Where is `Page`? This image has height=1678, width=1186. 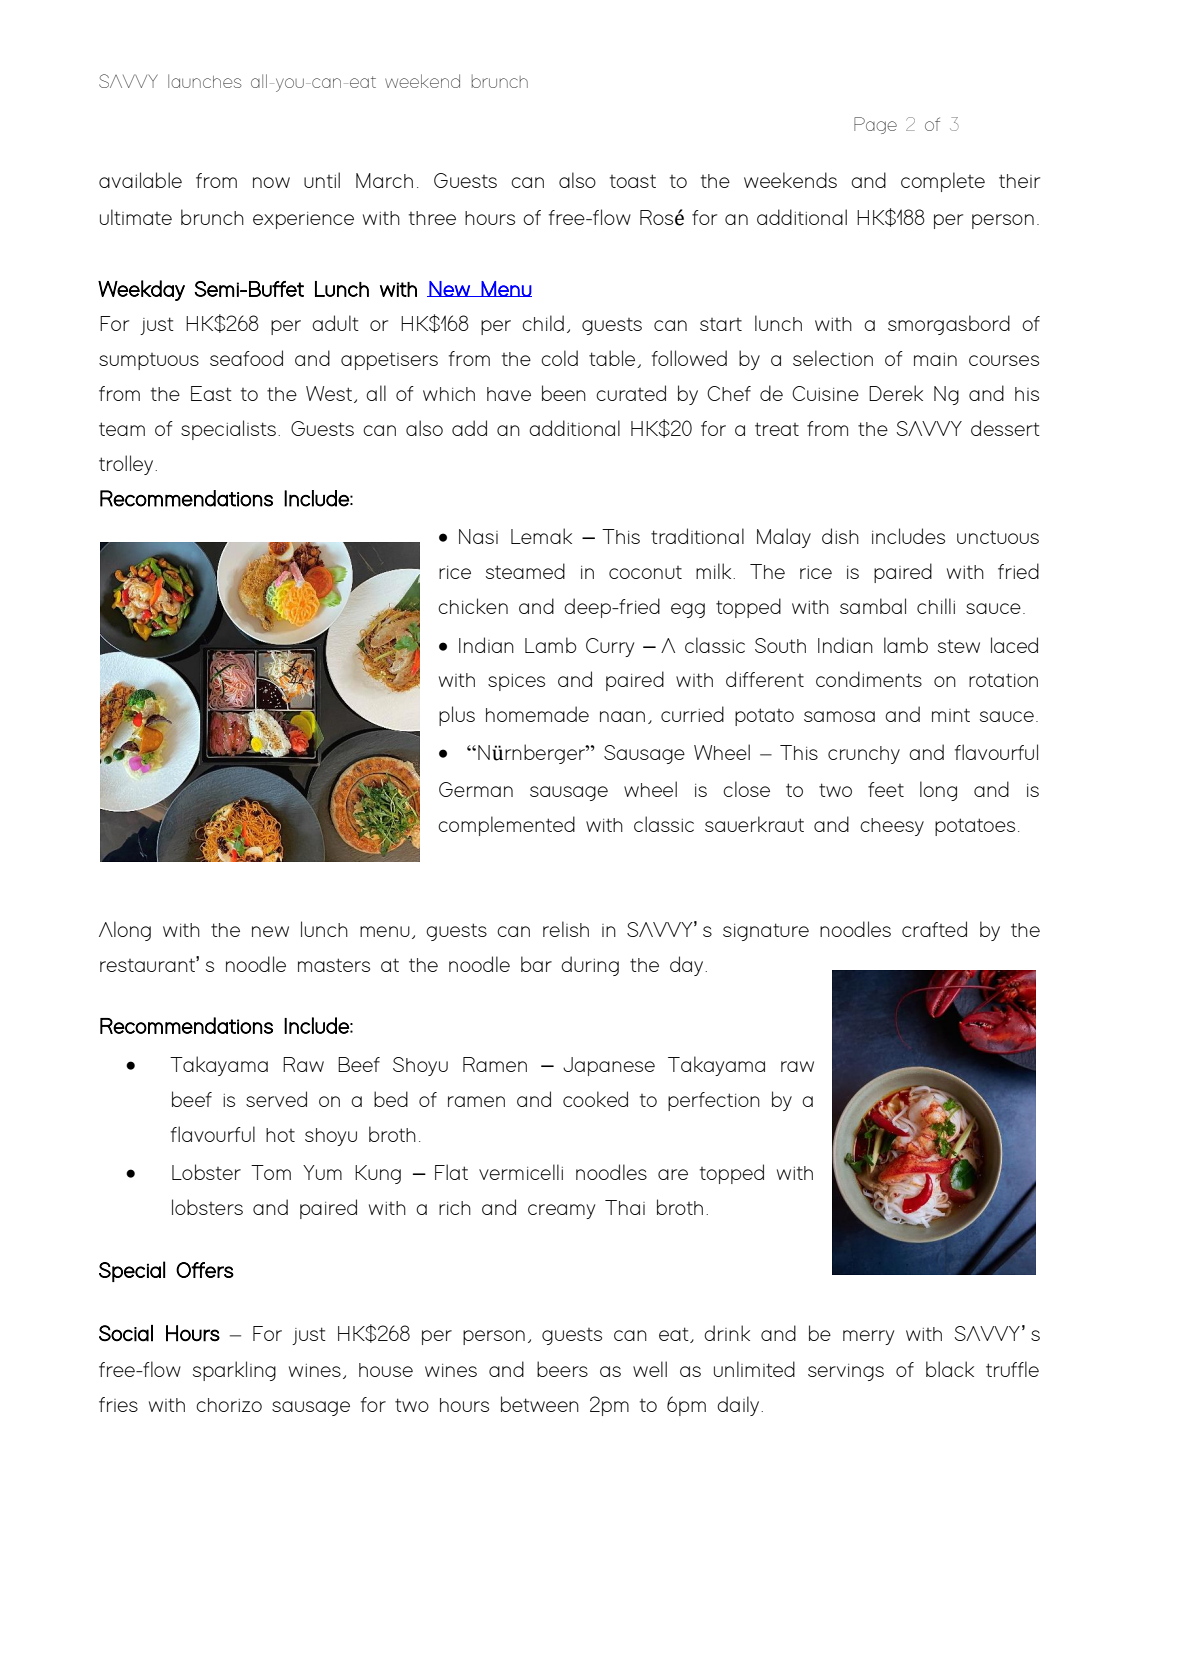 Page is located at coordinates (875, 125).
